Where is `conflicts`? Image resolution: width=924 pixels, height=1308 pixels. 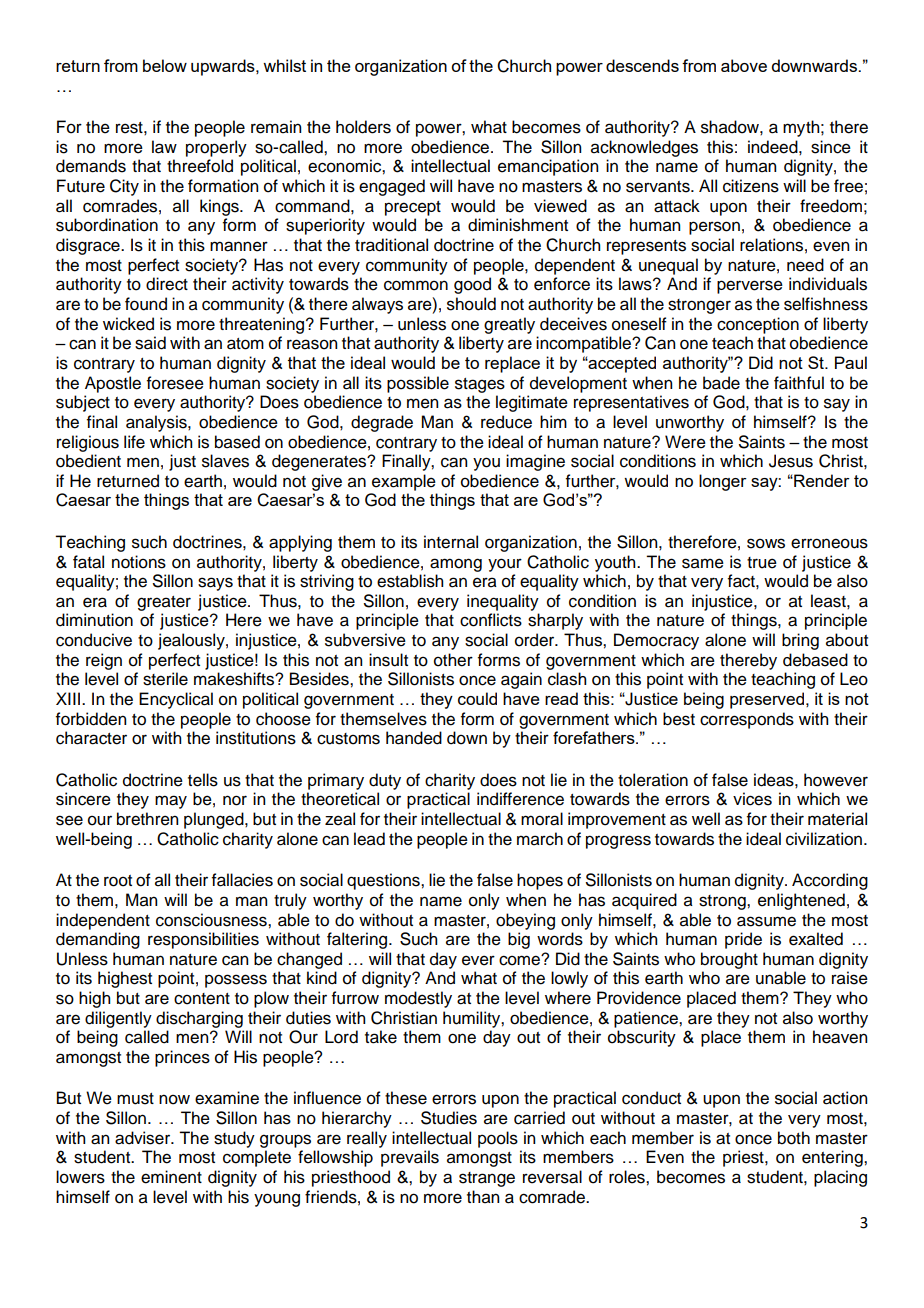 conflicts is located at coordinates (491, 620).
